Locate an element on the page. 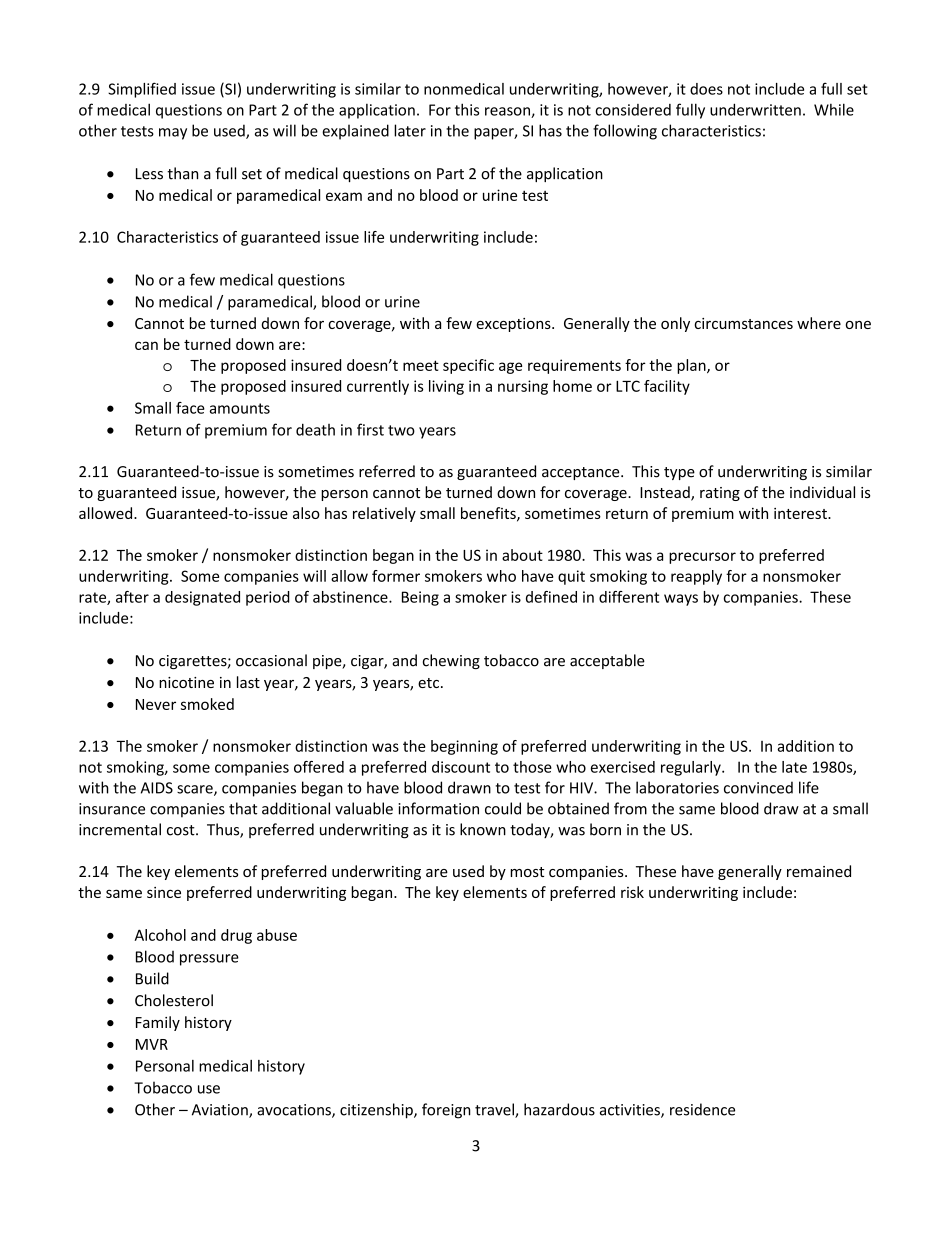  designated is located at coordinates (202, 598).
